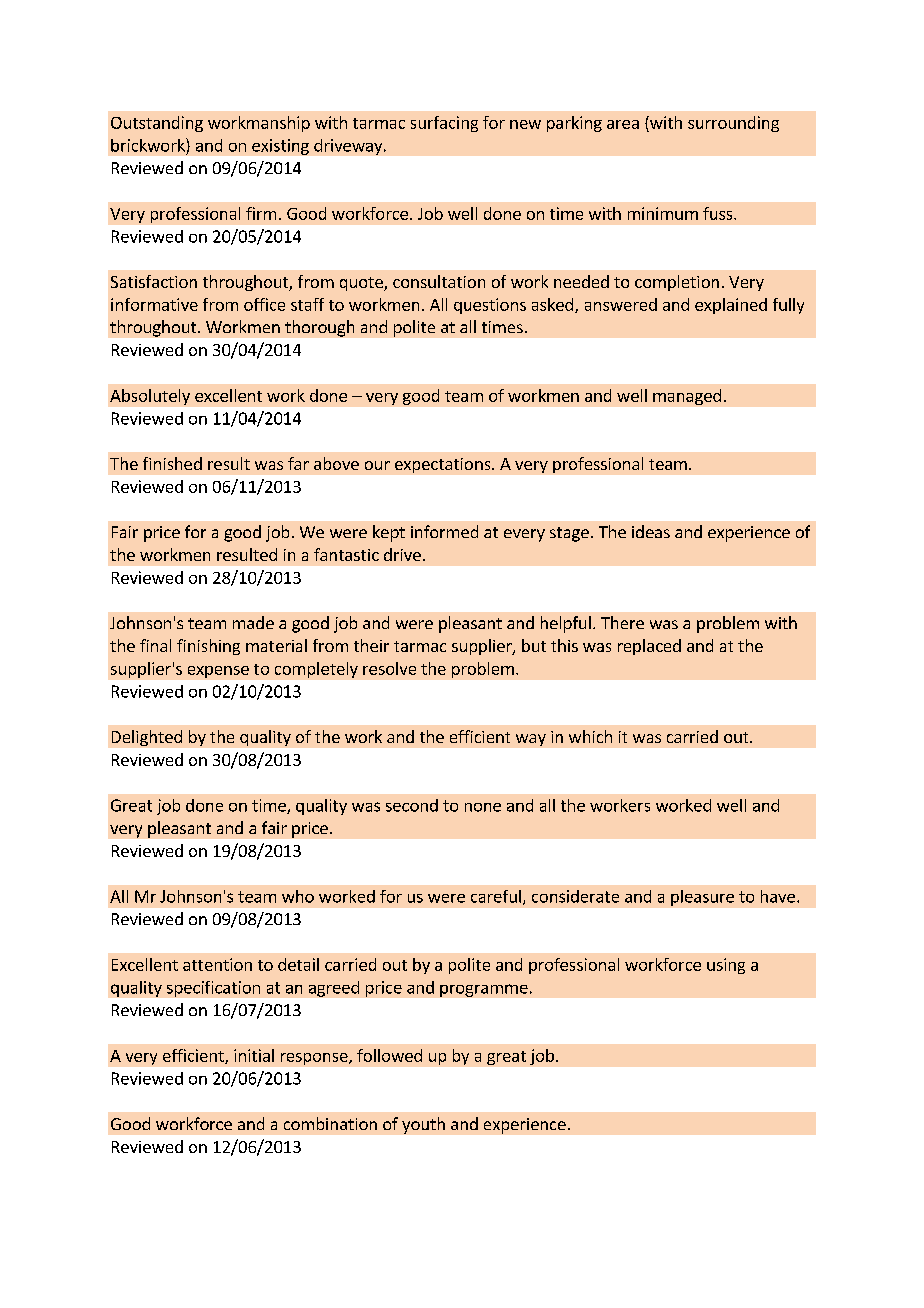 This page has height=1308, width=924. What do you see at coordinates (496, 896) in the page?
I see `careful` at bounding box center [496, 896].
